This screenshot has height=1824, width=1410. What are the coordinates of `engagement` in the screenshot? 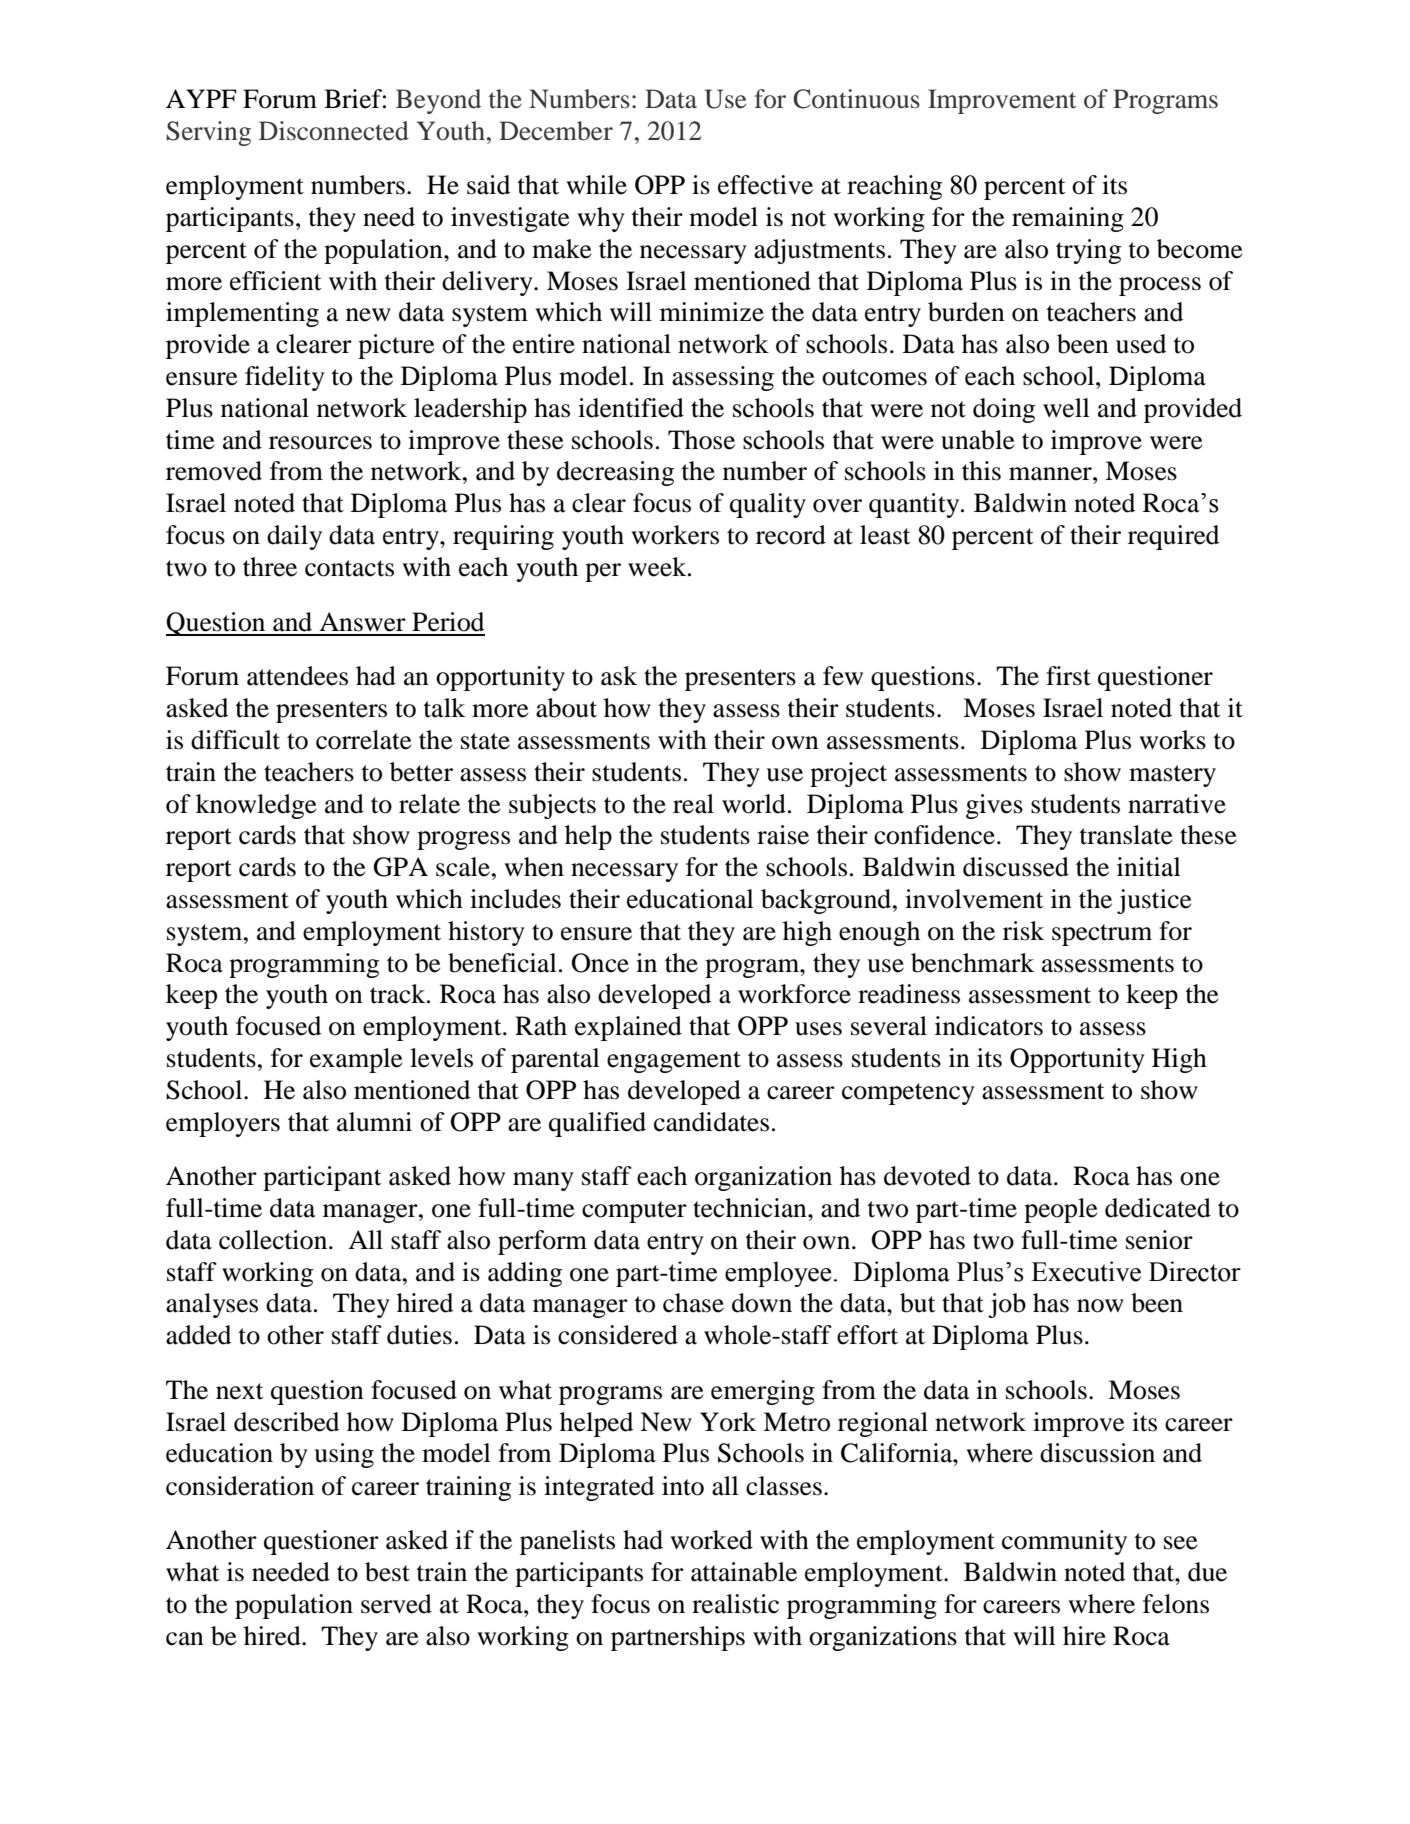 It's located at (674, 1062).
